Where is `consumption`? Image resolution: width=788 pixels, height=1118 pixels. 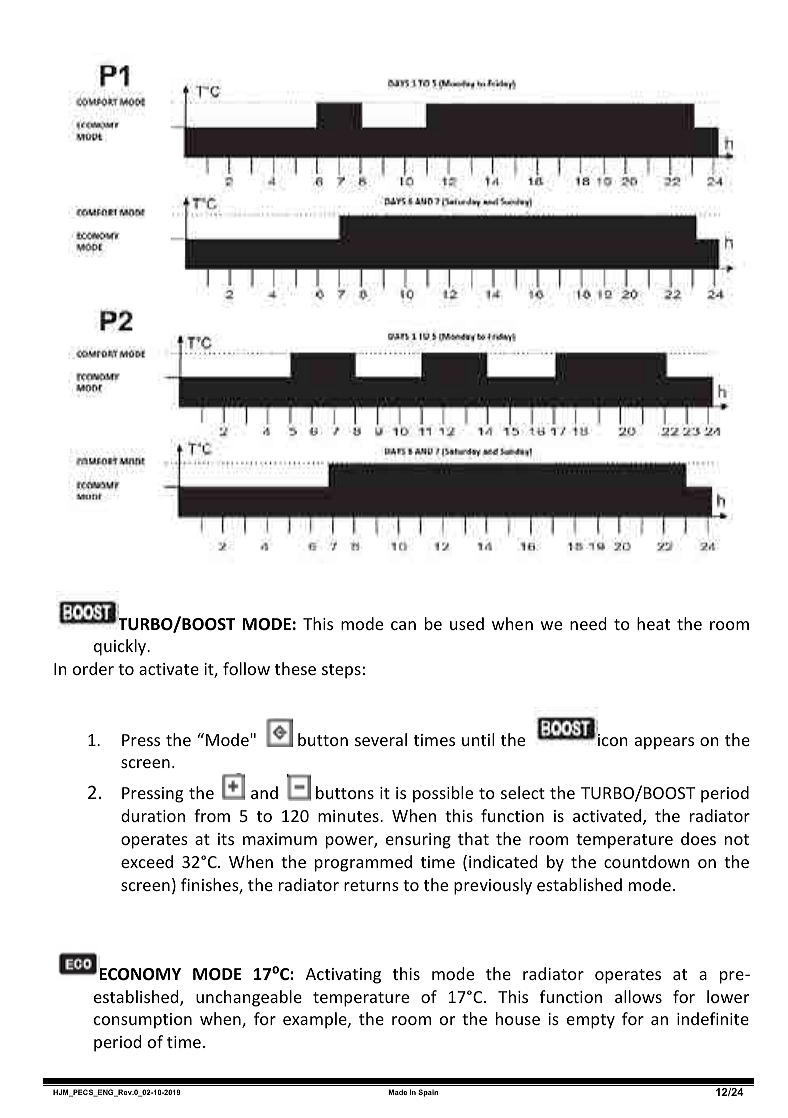
consumption is located at coordinates (143, 1021).
